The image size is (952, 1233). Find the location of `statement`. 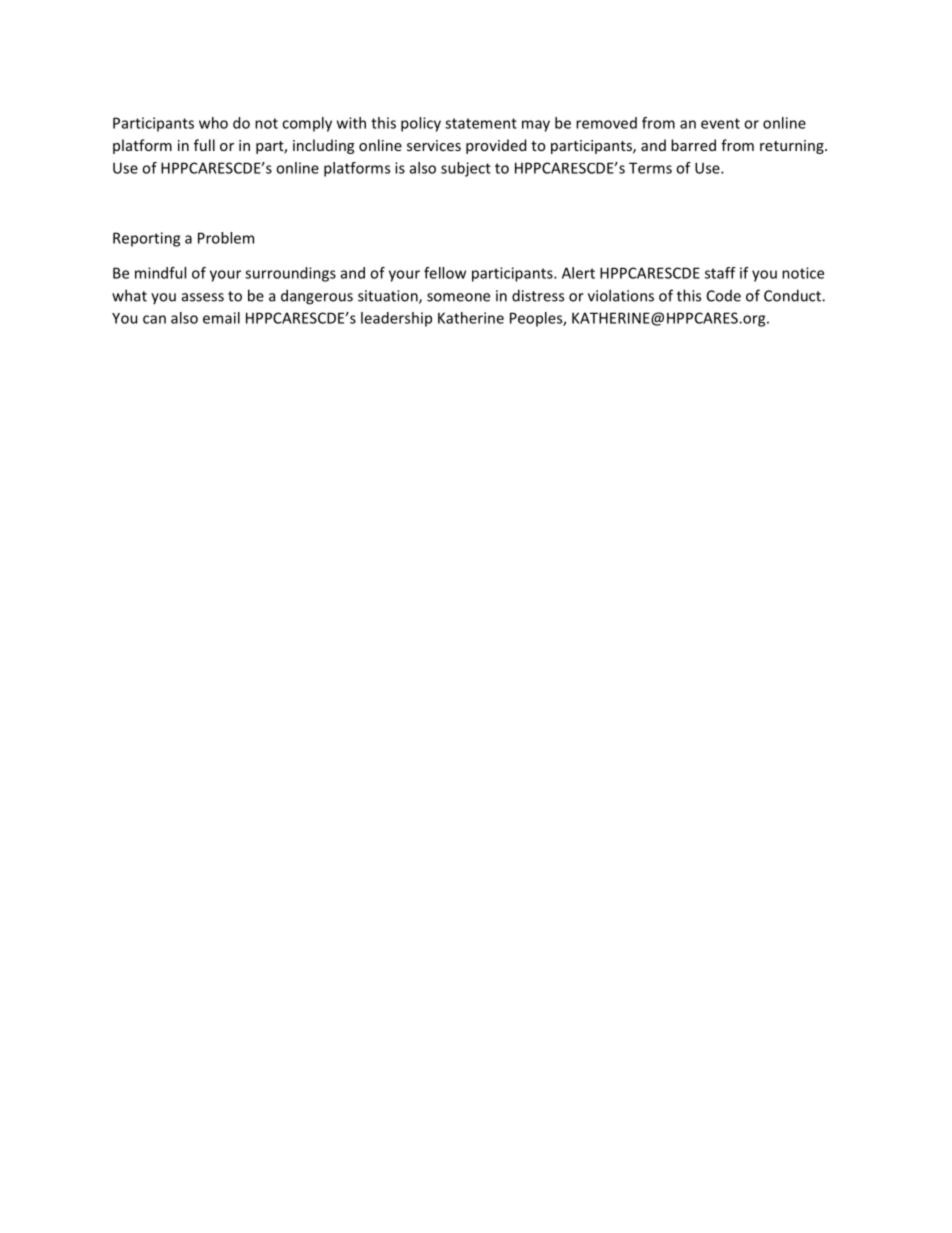

statement is located at coordinates (481, 123).
